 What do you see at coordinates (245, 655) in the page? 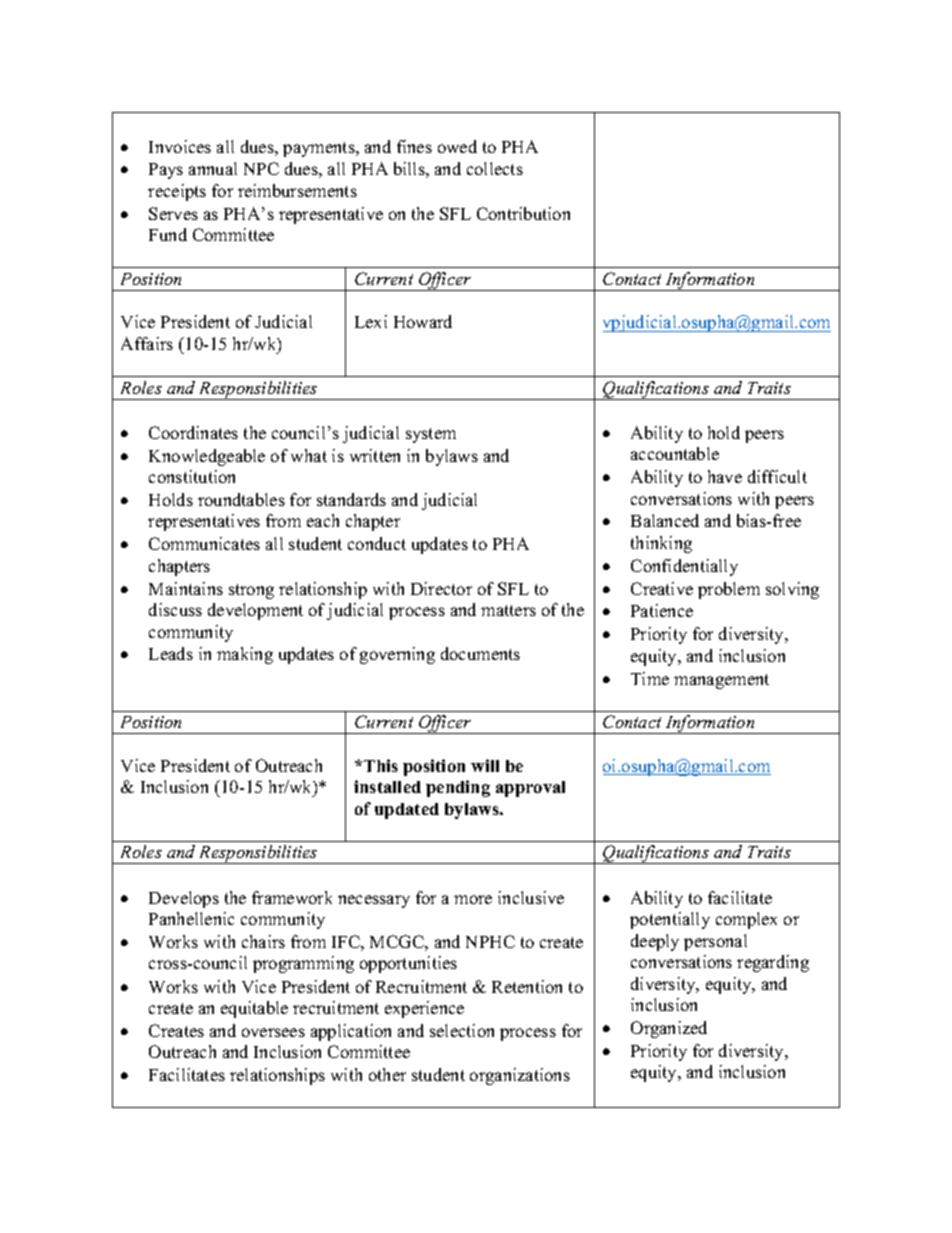
I see `making` at bounding box center [245, 655].
